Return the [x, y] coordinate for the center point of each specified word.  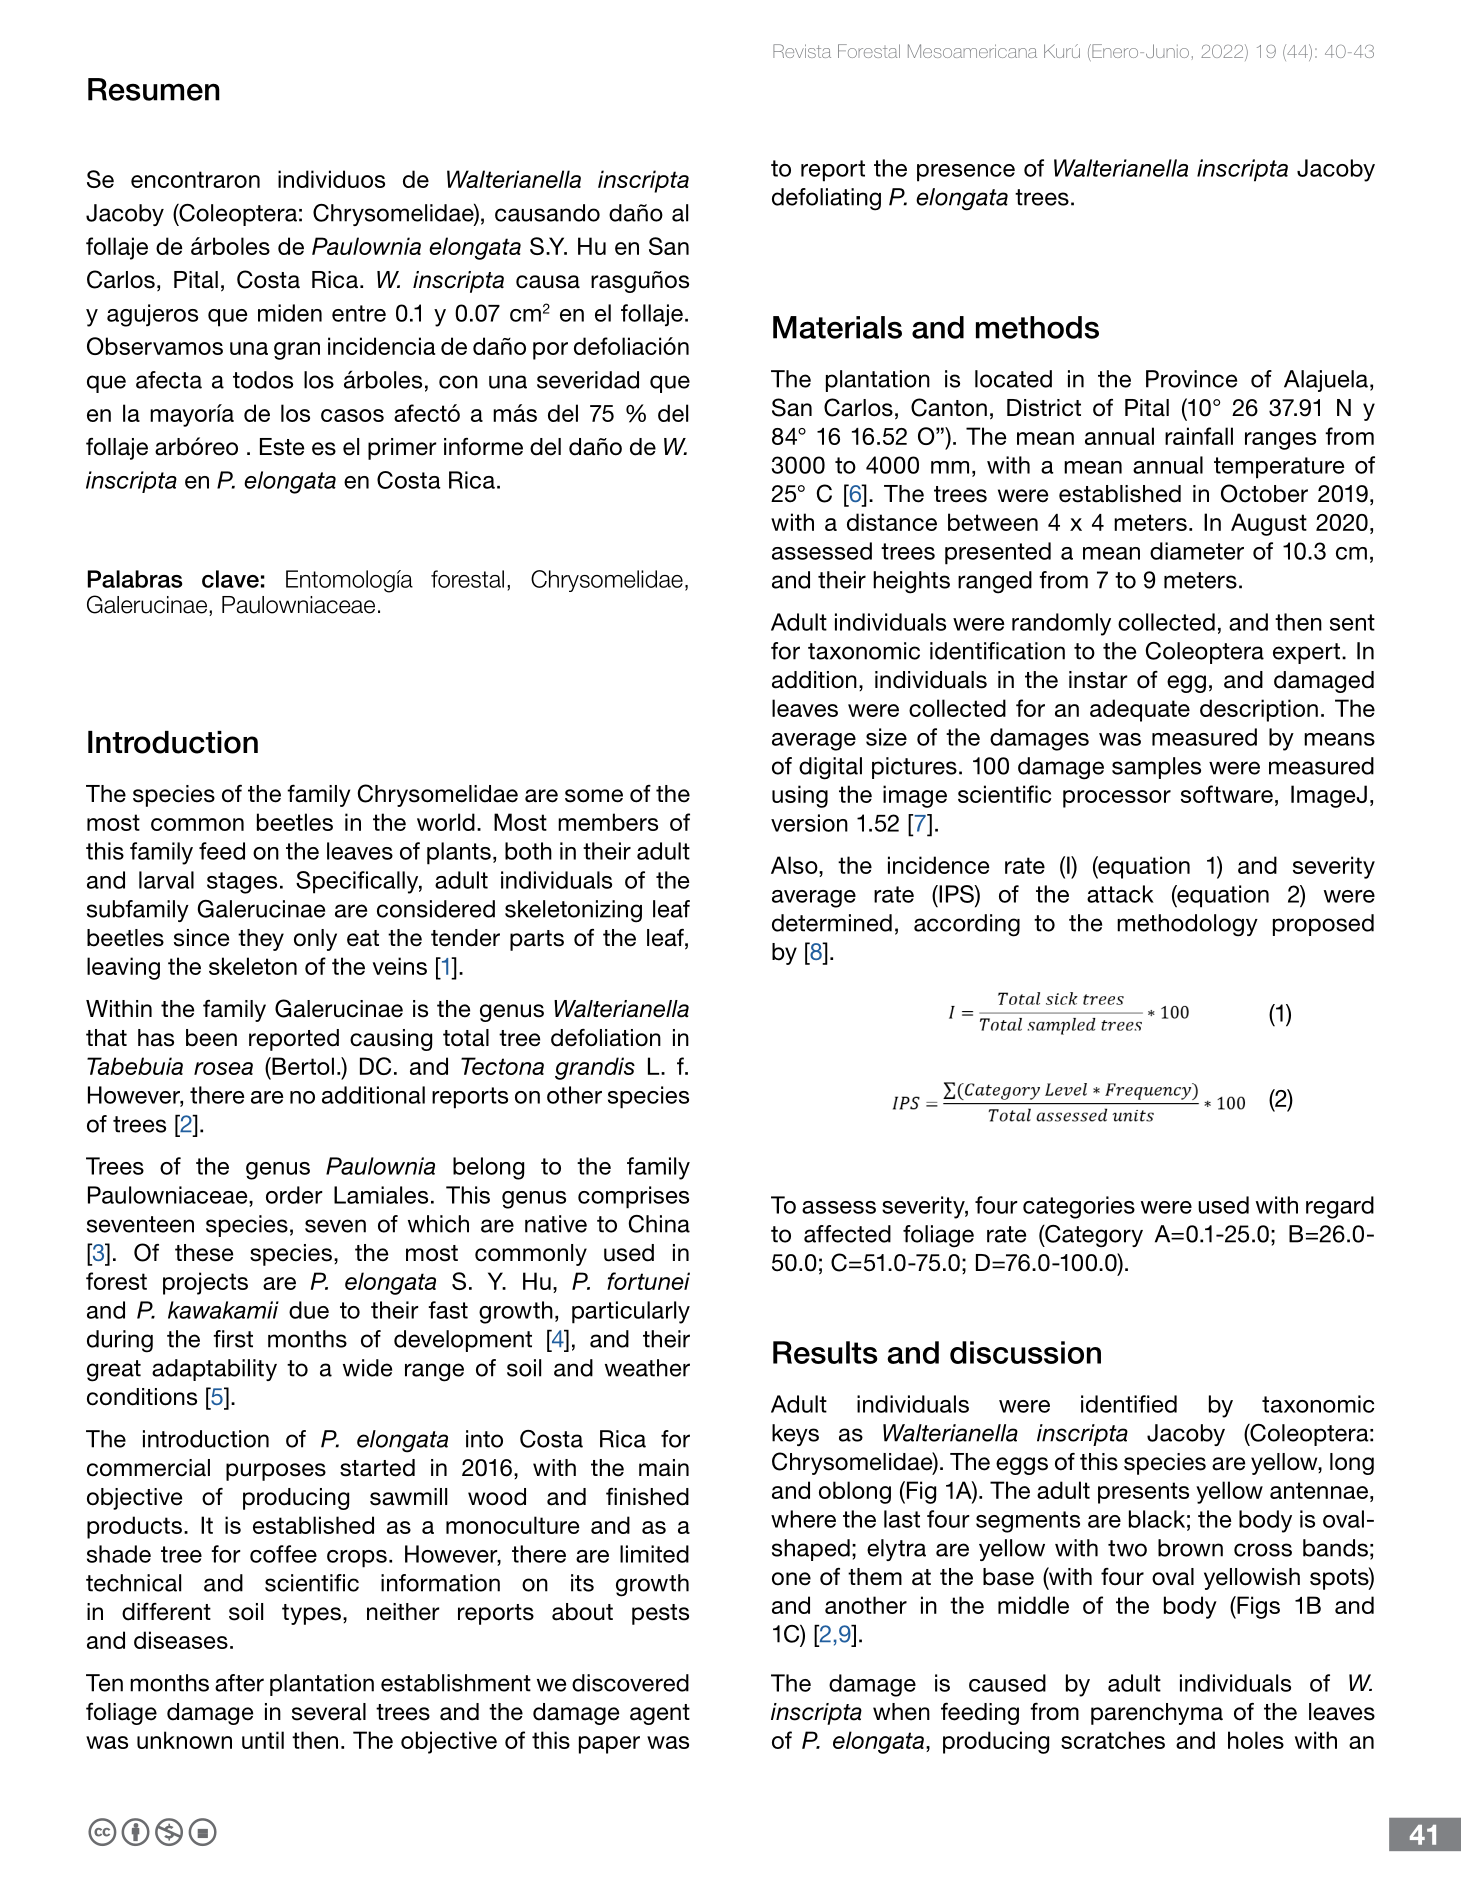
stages [242, 883]
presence [966, 173]
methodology [1187, 925]
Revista [802, 51]
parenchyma [1157, 1714]
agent [660, 1714]
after [239, 1683]
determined [832, 923]
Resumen [154, 89]
